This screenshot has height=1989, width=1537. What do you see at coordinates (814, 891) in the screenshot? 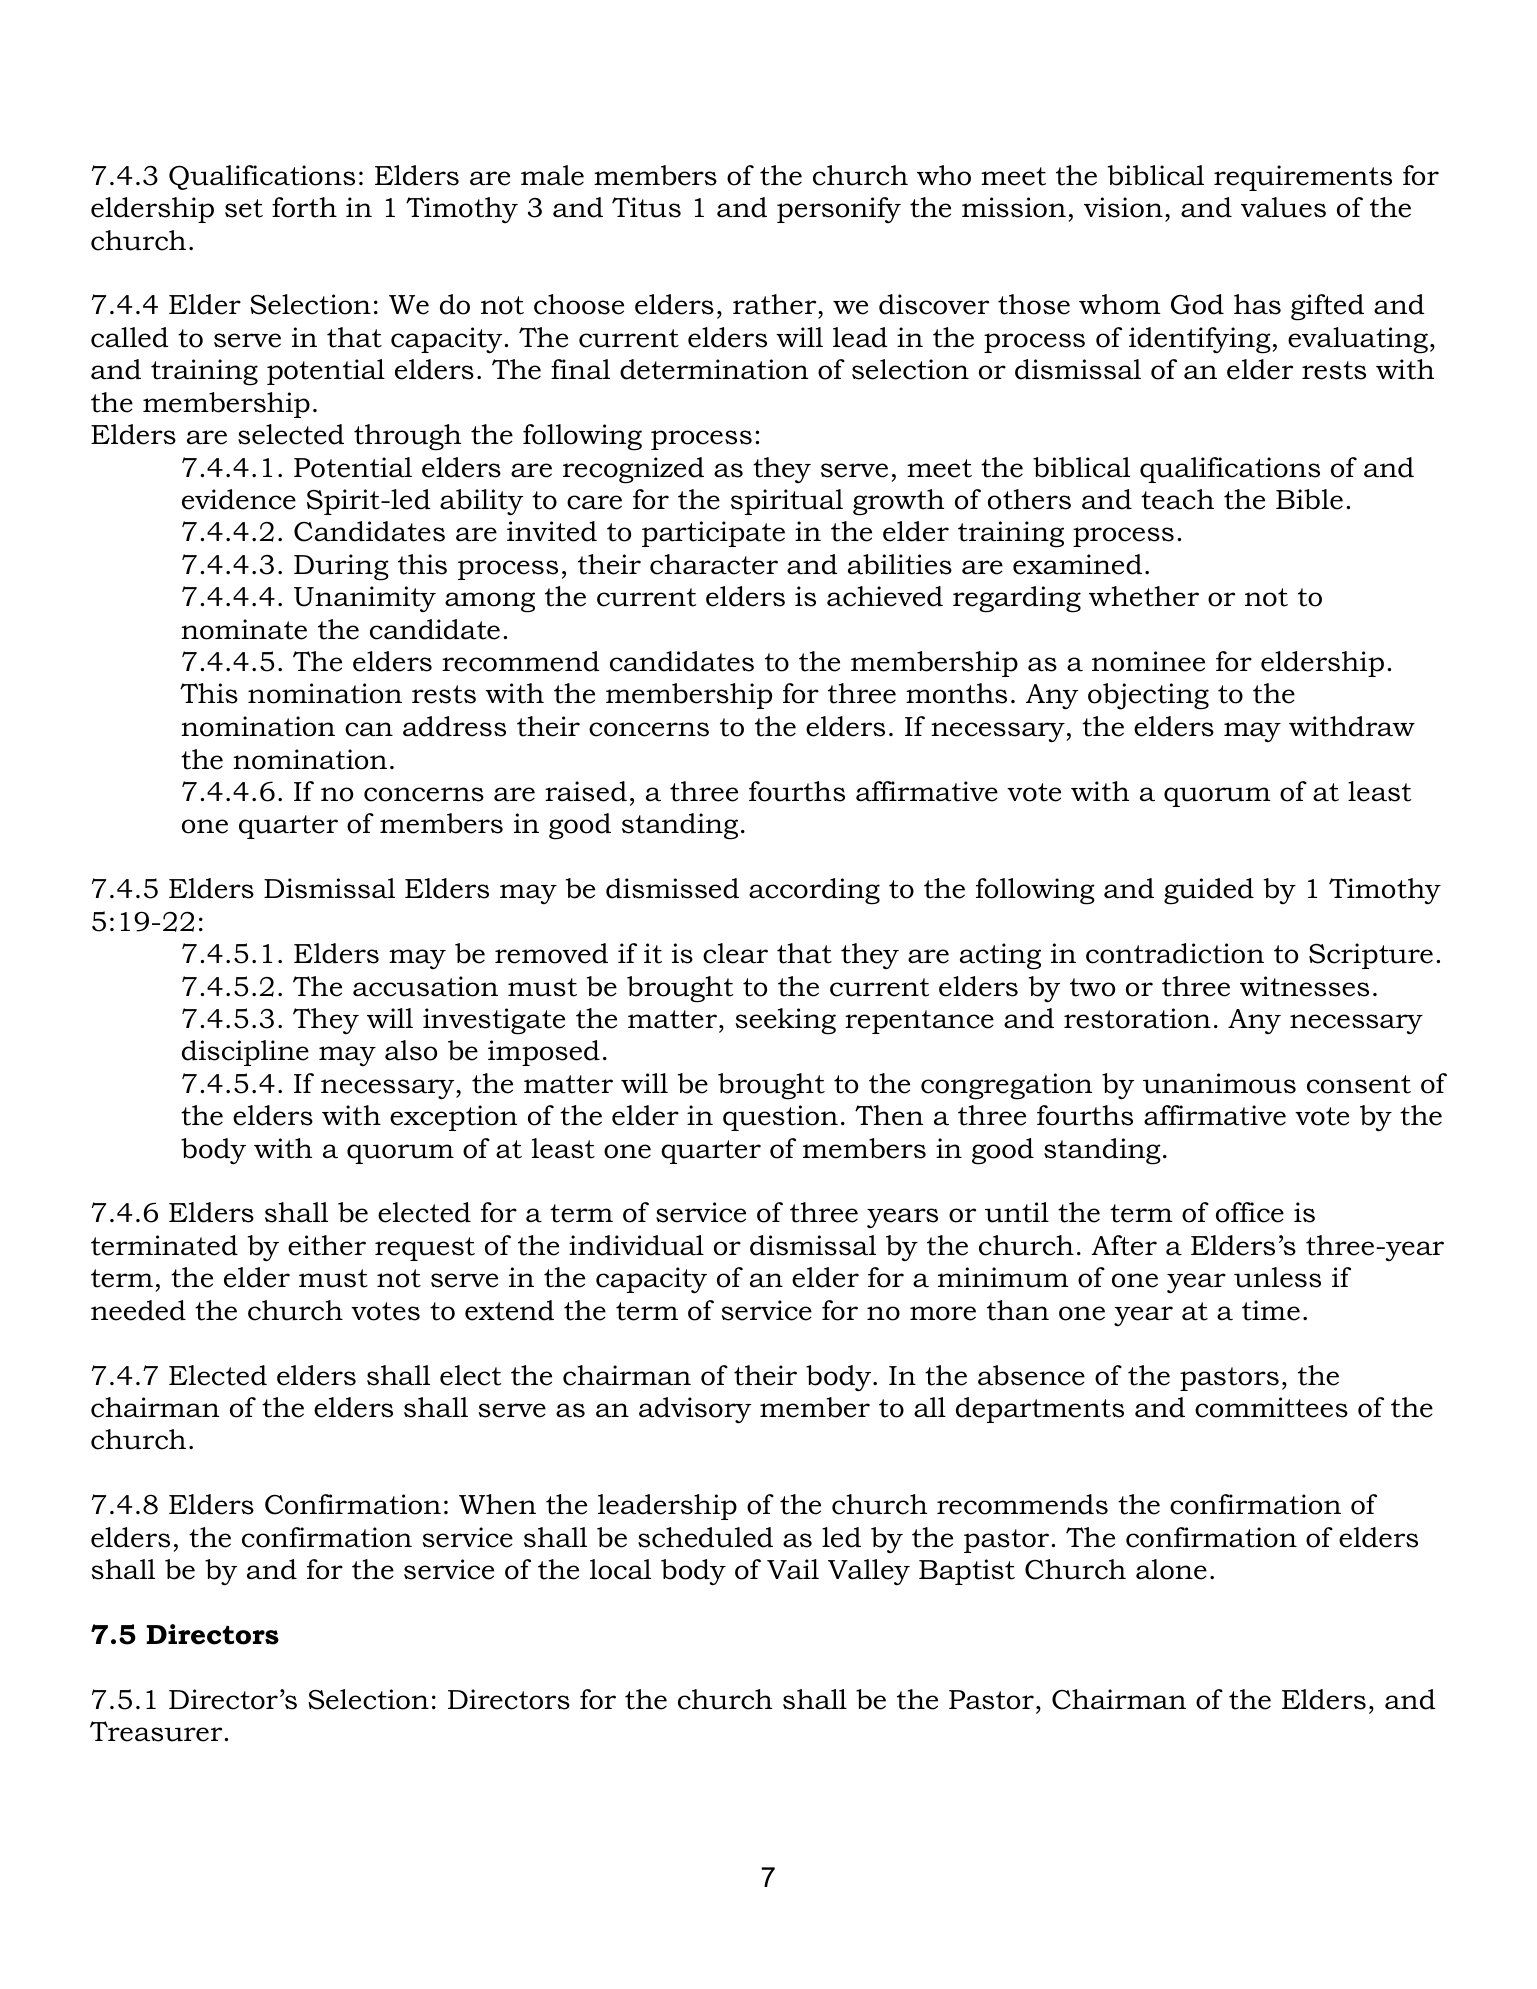
I see `according` at bounding box center [814, 891].
